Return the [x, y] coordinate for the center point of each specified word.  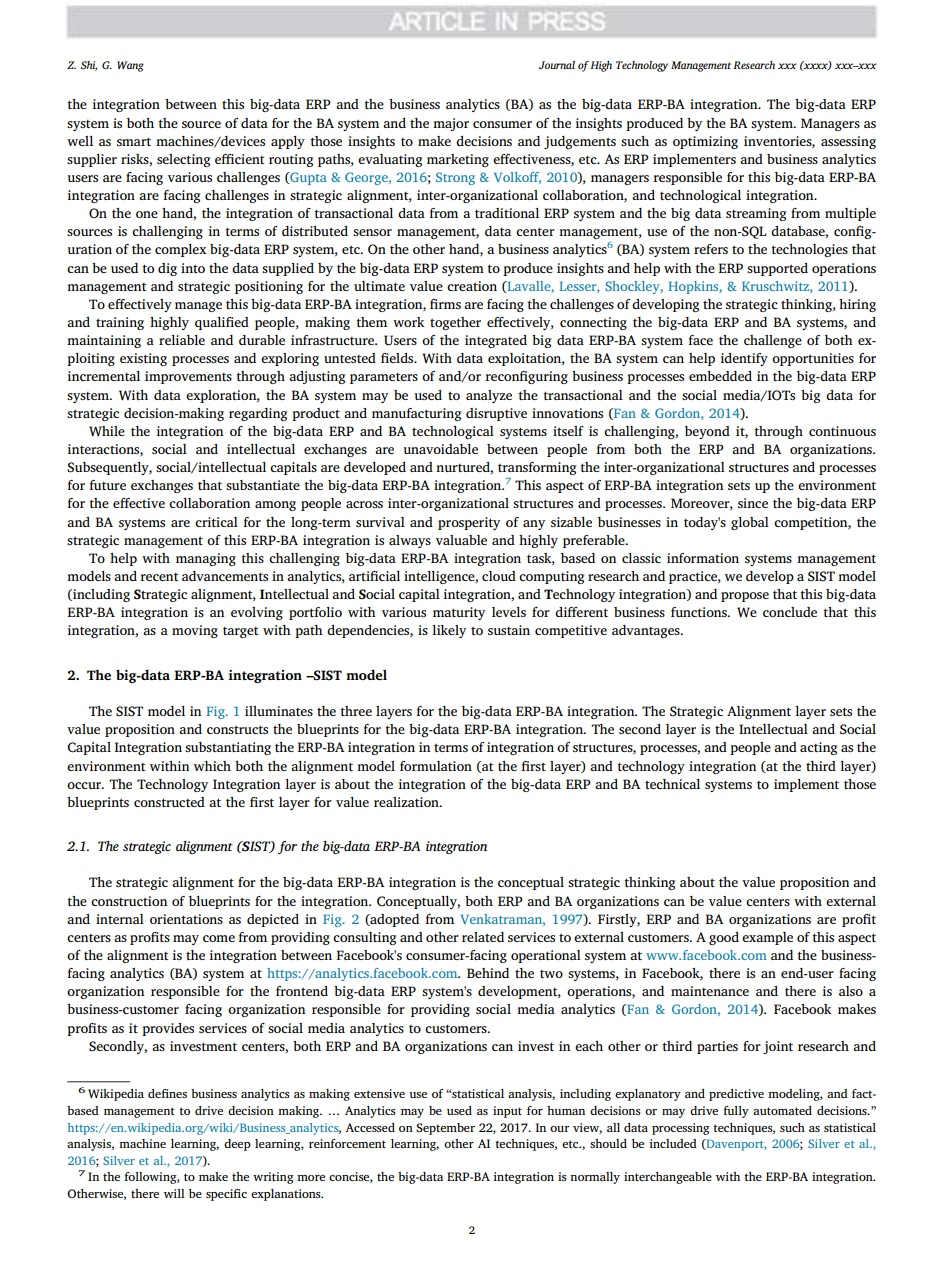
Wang [130, 66]
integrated [496, 341]
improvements [188, 377]
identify [744, 359]
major [451, 124]
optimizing [705, 142]
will [174, 1193]
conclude [790, 612]
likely [449, 631]
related [483, 937]
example [767, 938]
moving [195, 631]
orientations [186, 919]
